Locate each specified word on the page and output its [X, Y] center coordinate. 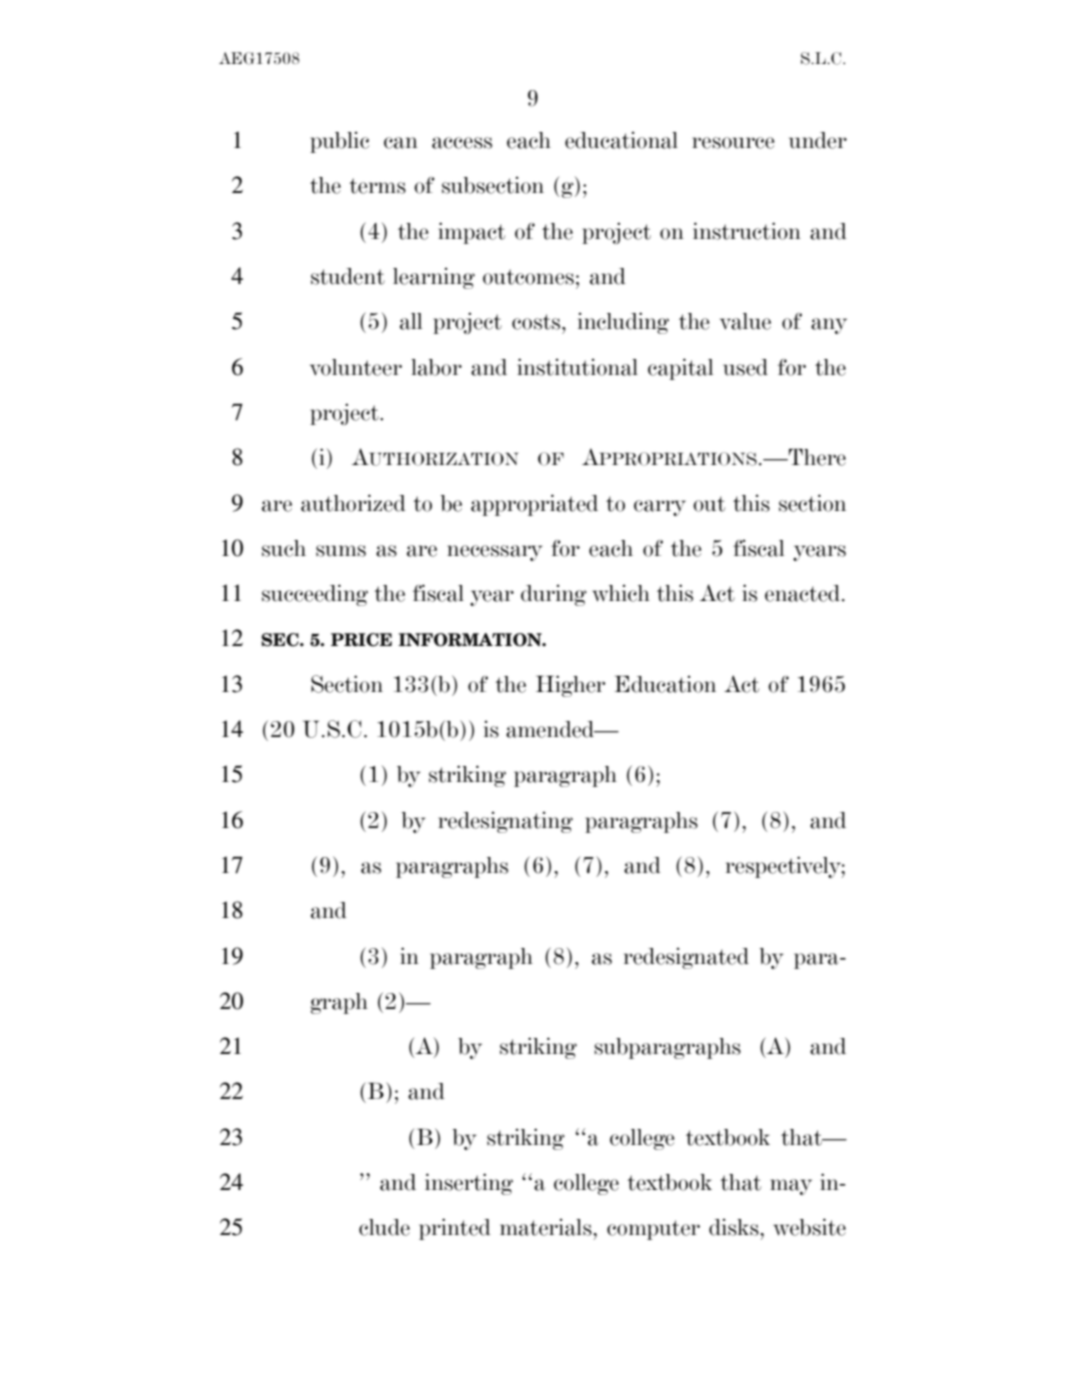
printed [455, 1229]
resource [733, 143]
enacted [804, 593]
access [462, 143]
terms [377, 186]
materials [547, 1227]
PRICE [361, 640]
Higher [570, 686]
